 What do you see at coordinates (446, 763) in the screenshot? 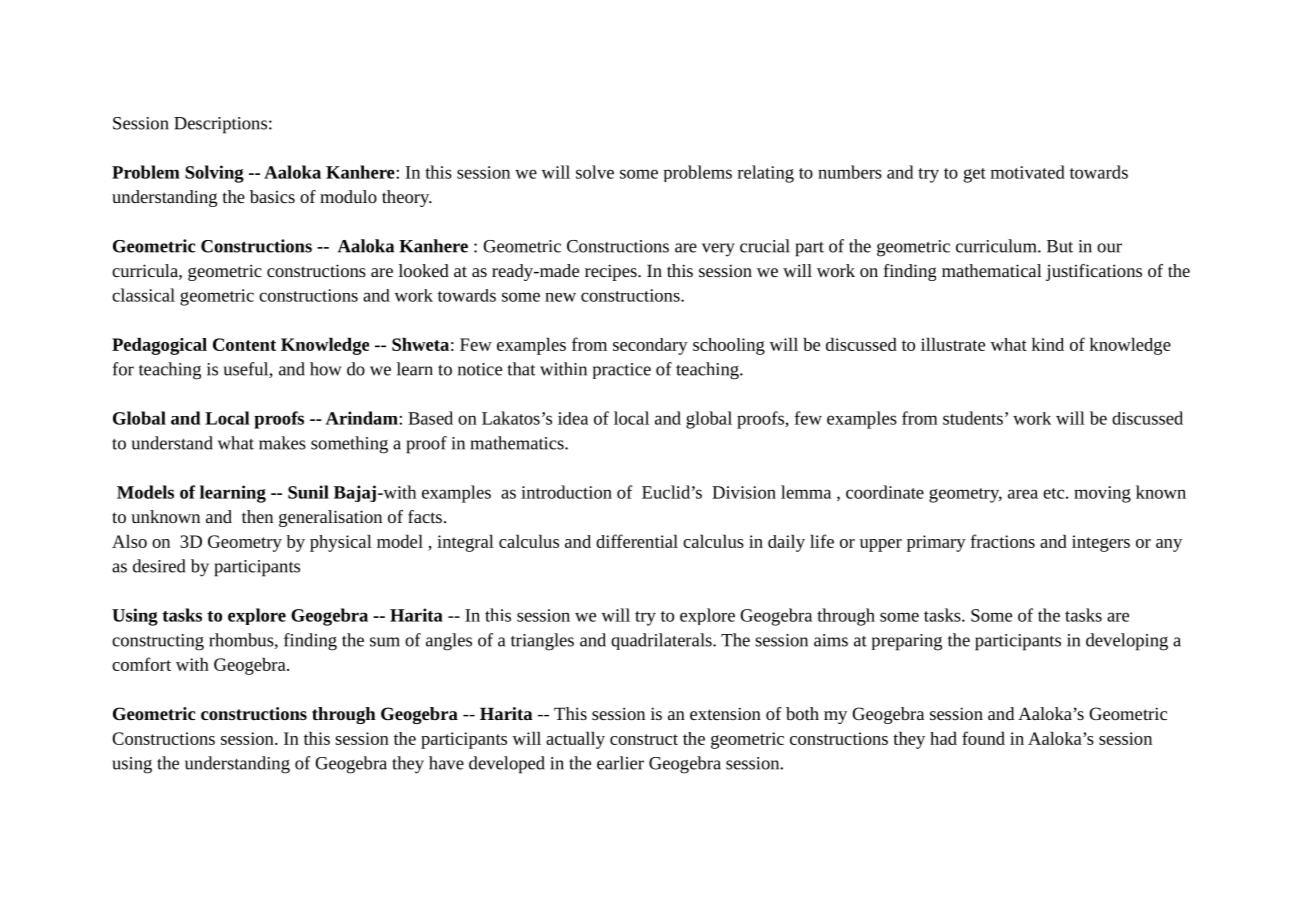
I see `have` at bounding box center [446, 763].
